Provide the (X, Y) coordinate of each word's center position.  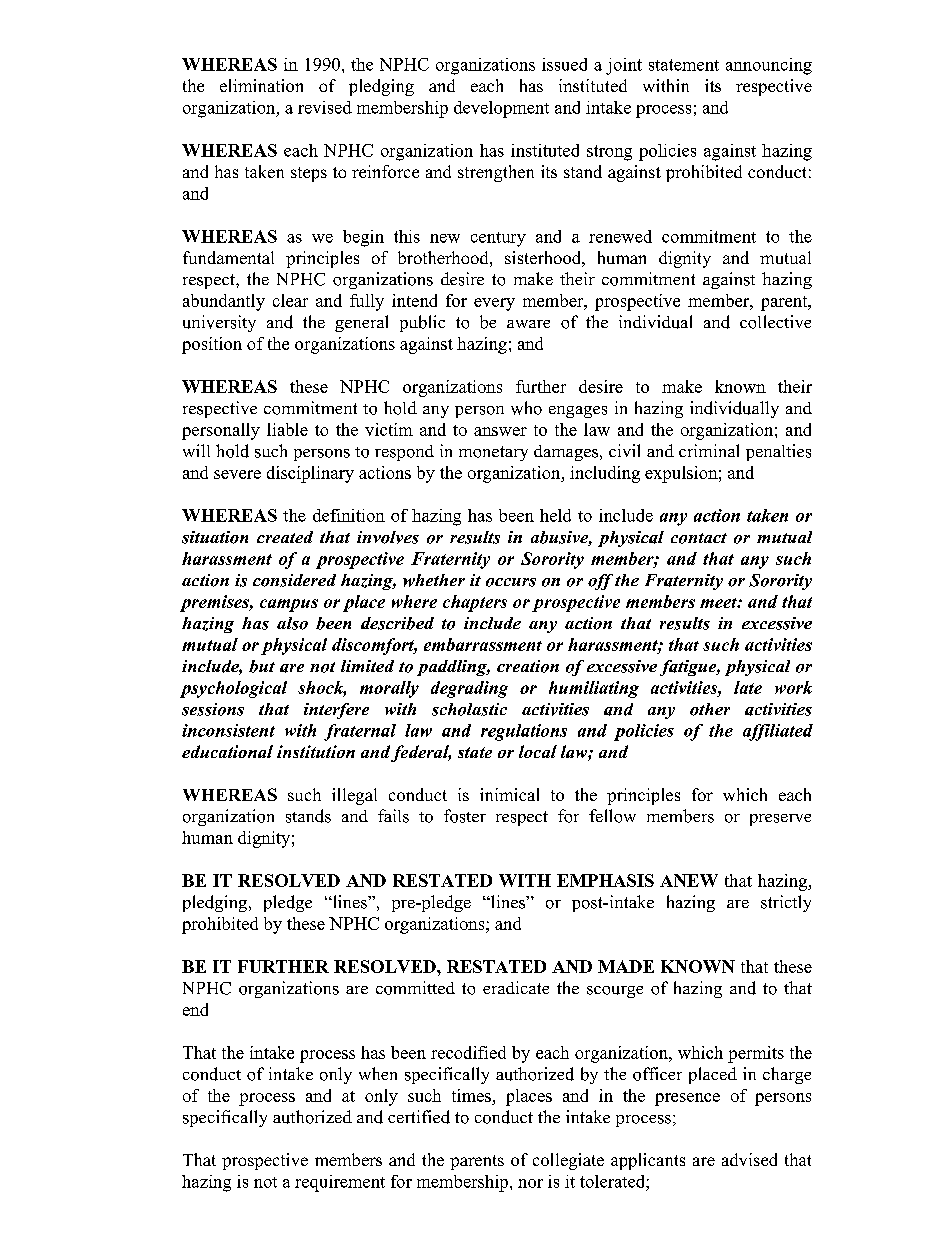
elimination (261, 85)
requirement (340, 1183)
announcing (769, 66)
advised (749, 1159)
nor (530, 1183)
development (501, 109)
